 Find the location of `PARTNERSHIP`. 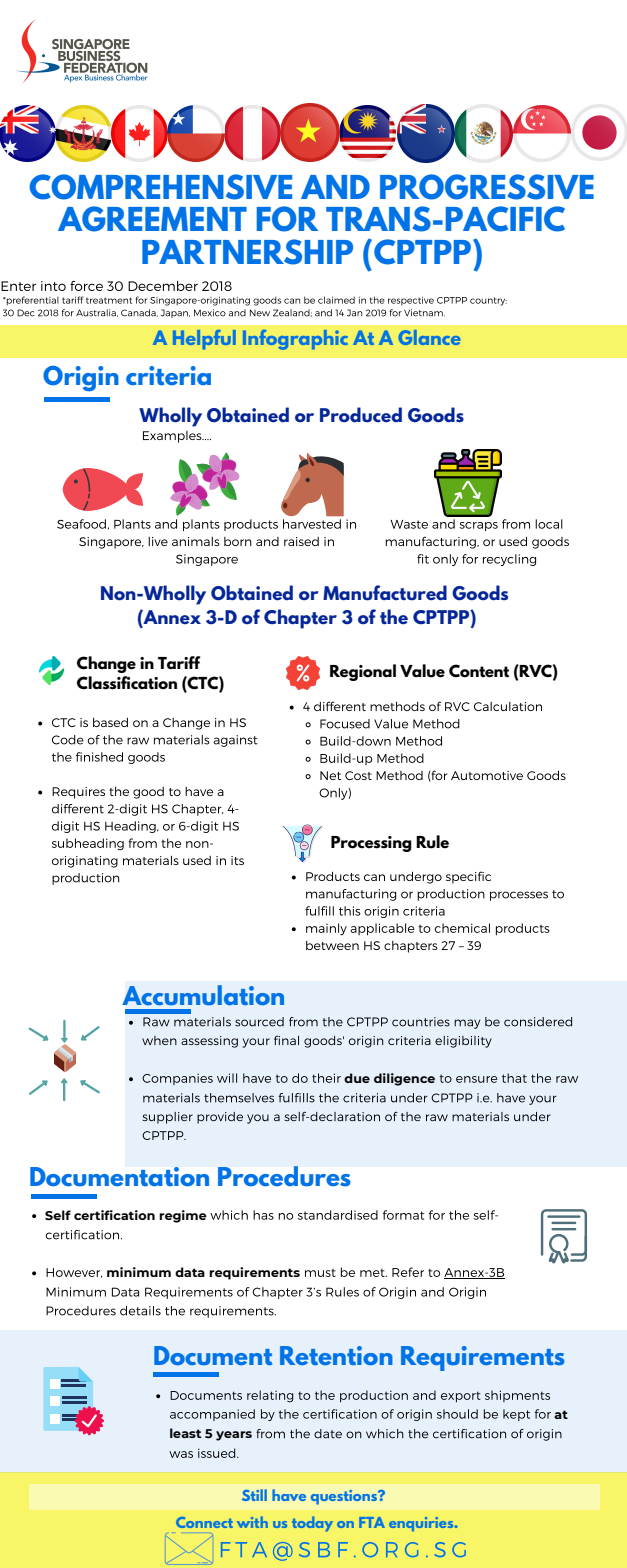

PARTNERSHIP is located at coordinates (247, 252).
